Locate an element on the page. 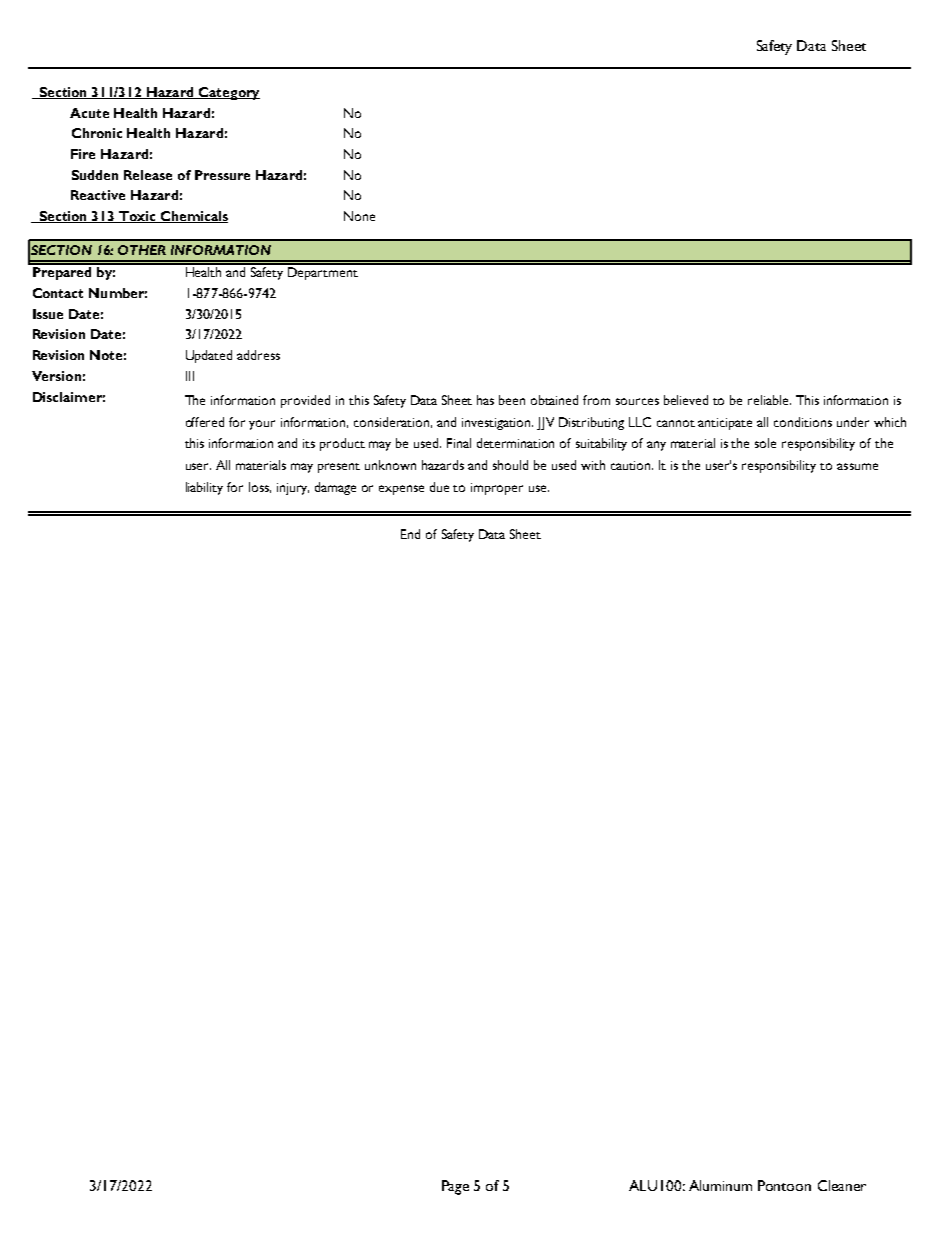 The height and width of the document is (1233, 952). assume is located at coordinates (857, 466).
